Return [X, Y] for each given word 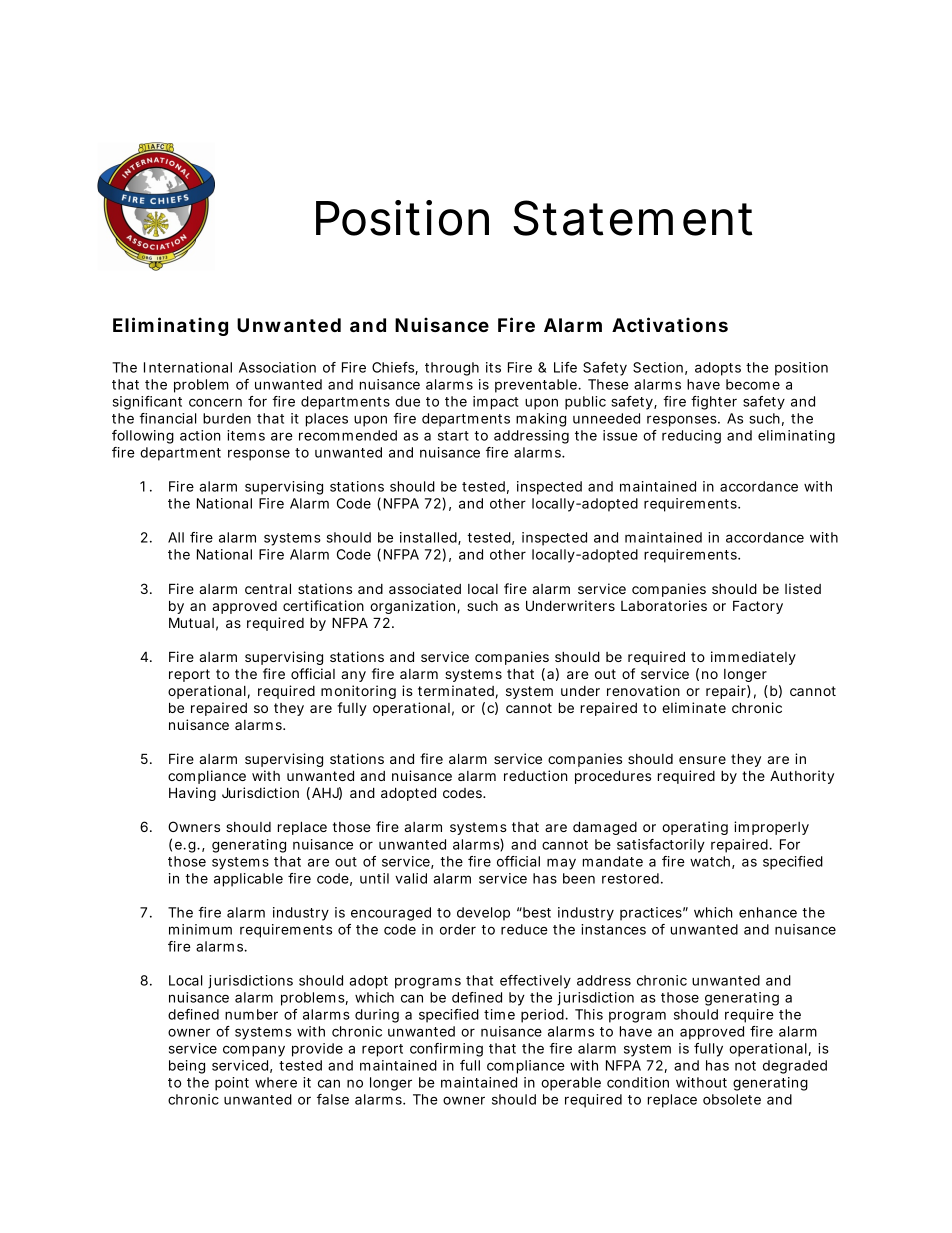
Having [192, 794]
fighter [714, 403]
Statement [633, 218]
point [232, 1084]
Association [277, 367]
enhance [768, 912]
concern [215, 402]
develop [483, 914]
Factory [758, 607]
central [268, 588]
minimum [200, 929]
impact [495, 403]
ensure [702, 760]
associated [425, 588]
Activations [670, 324]
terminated [456, 690]
